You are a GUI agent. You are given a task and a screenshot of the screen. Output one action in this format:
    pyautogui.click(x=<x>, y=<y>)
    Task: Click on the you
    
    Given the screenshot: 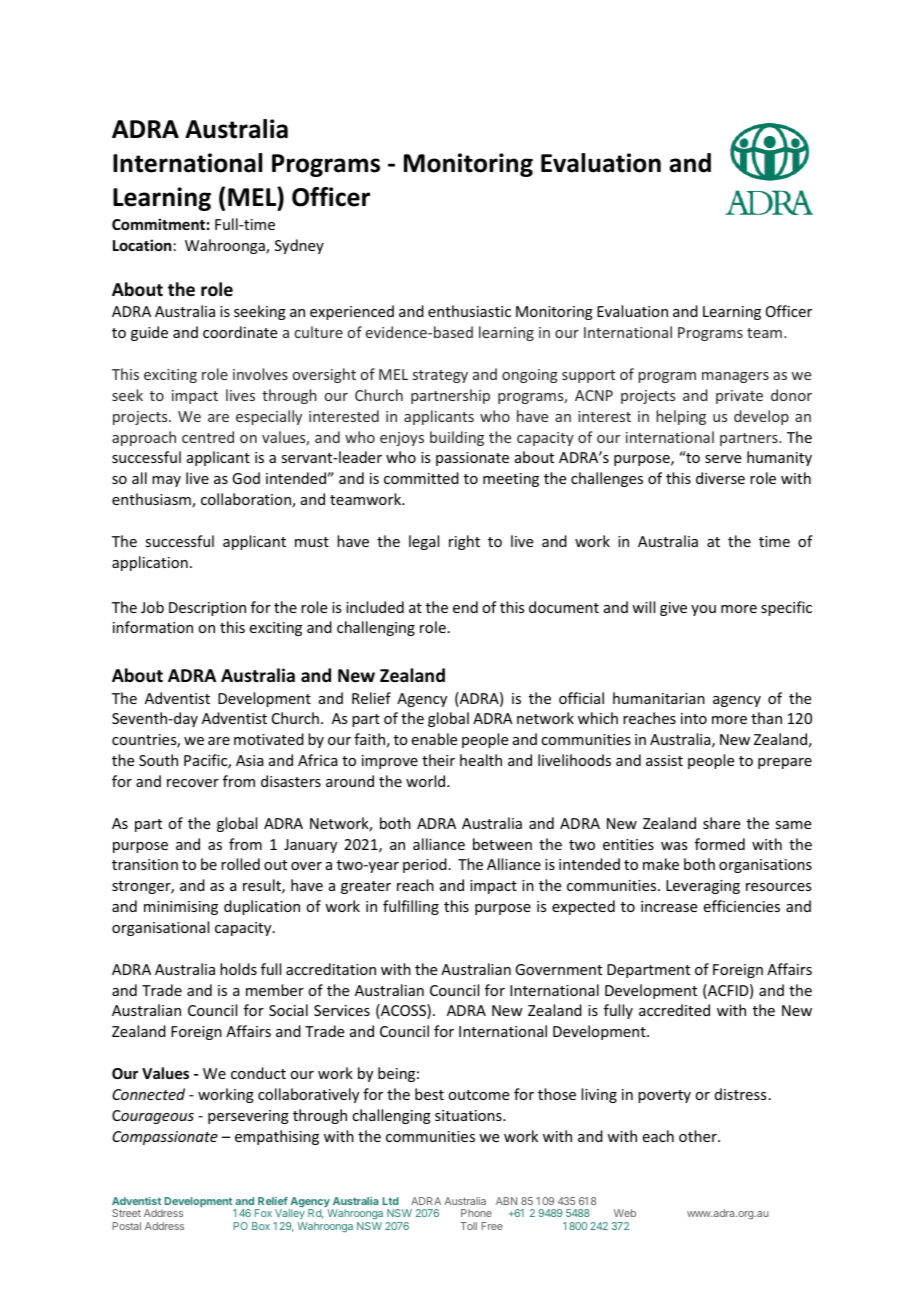 What is the action you would take?
    pyautogui.click(x=703, y=610)
